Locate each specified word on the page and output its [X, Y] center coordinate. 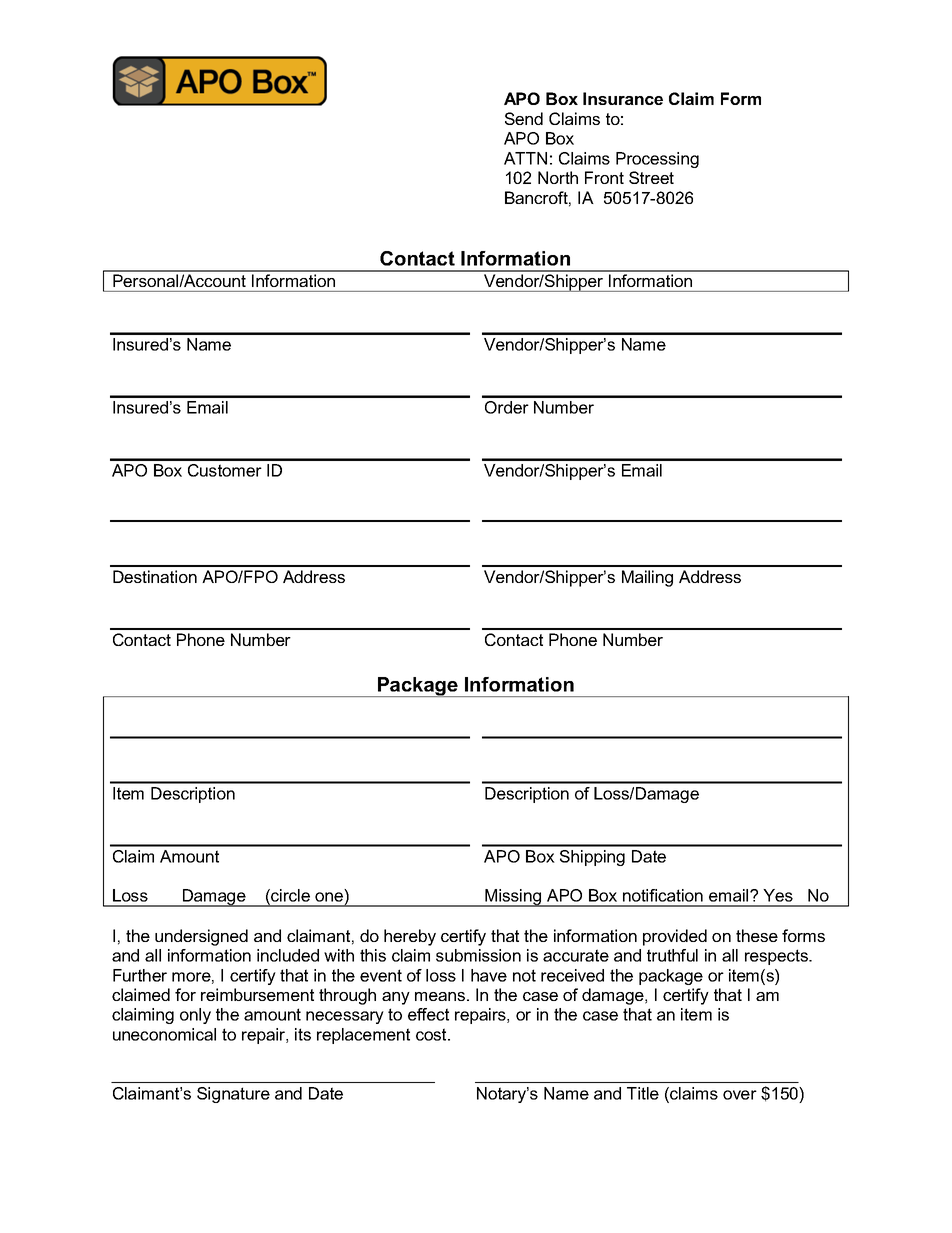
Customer [225, 470]
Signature [233, 1095]
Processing [657, 160]
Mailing [647, 578]
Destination [155, 576]
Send [524, 118]
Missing [513, 898]
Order [507, 407]
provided [675, 937]
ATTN [525, 158]
